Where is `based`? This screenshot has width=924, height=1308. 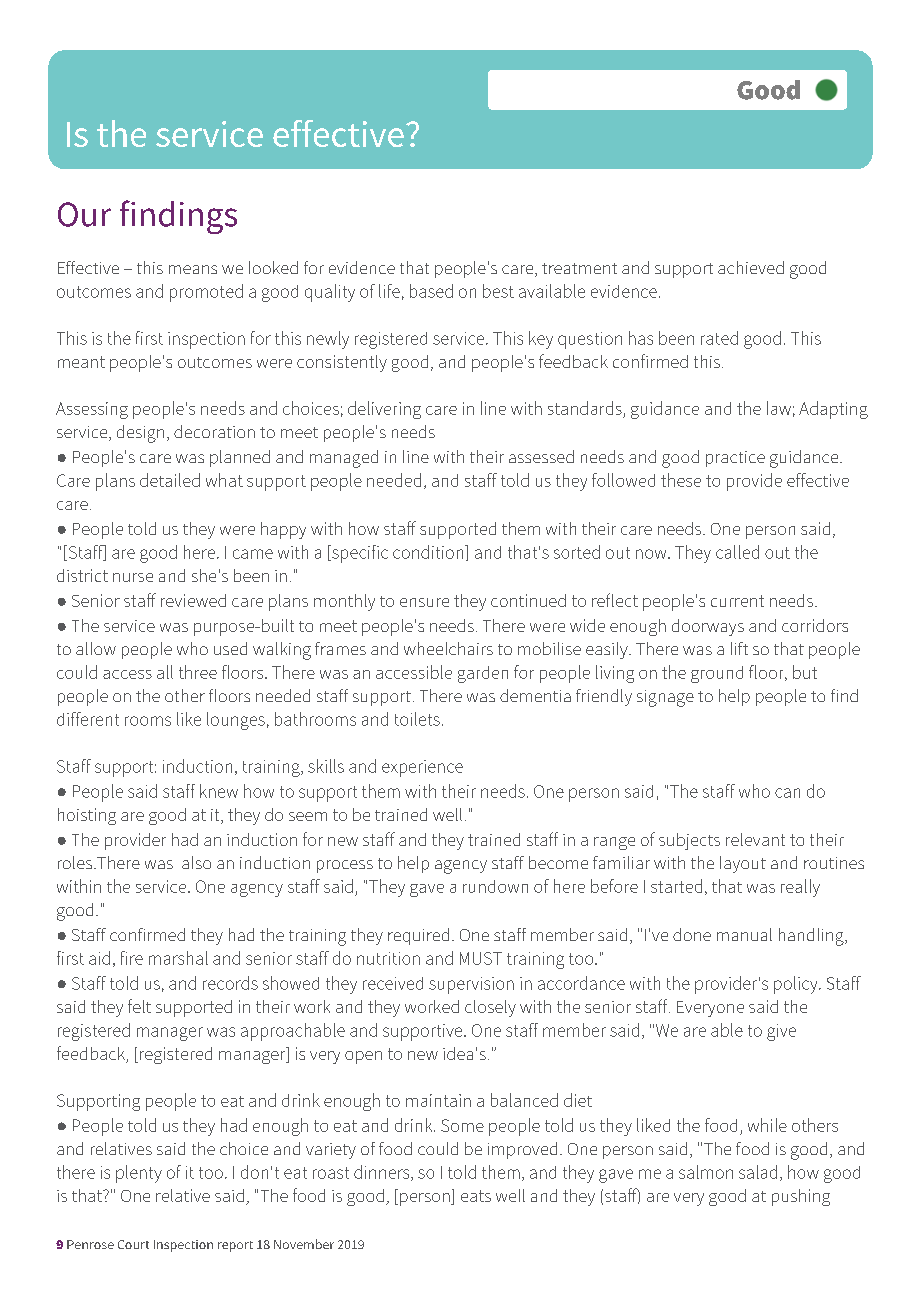
based is located at coordinates (431, 291).
